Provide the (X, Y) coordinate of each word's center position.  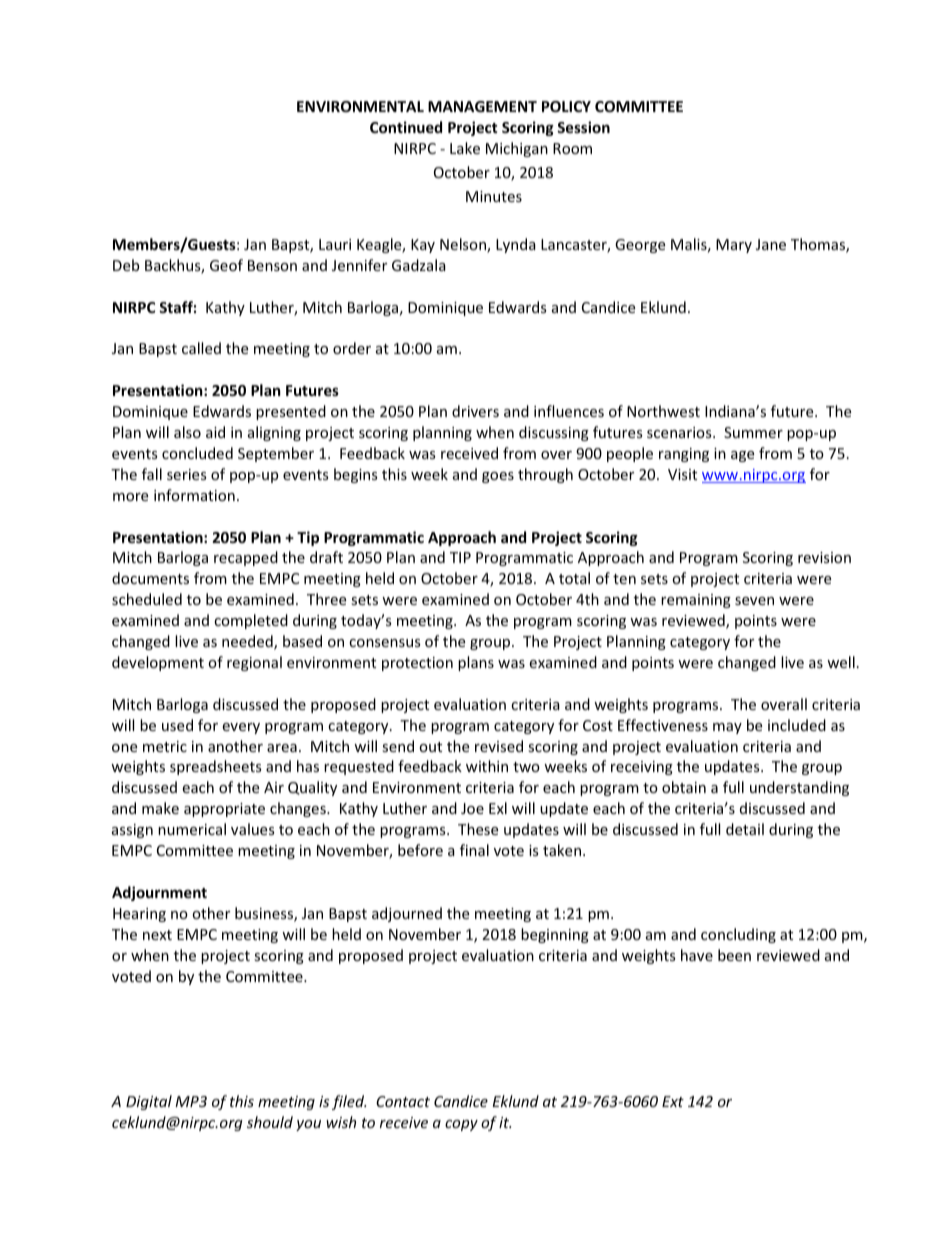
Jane (771, 244)
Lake (465, 148)
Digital (149, 1102)
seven (754, 601)
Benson (272, 265)
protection (417, 664)
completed (251, 621)
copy (461, 1125)
